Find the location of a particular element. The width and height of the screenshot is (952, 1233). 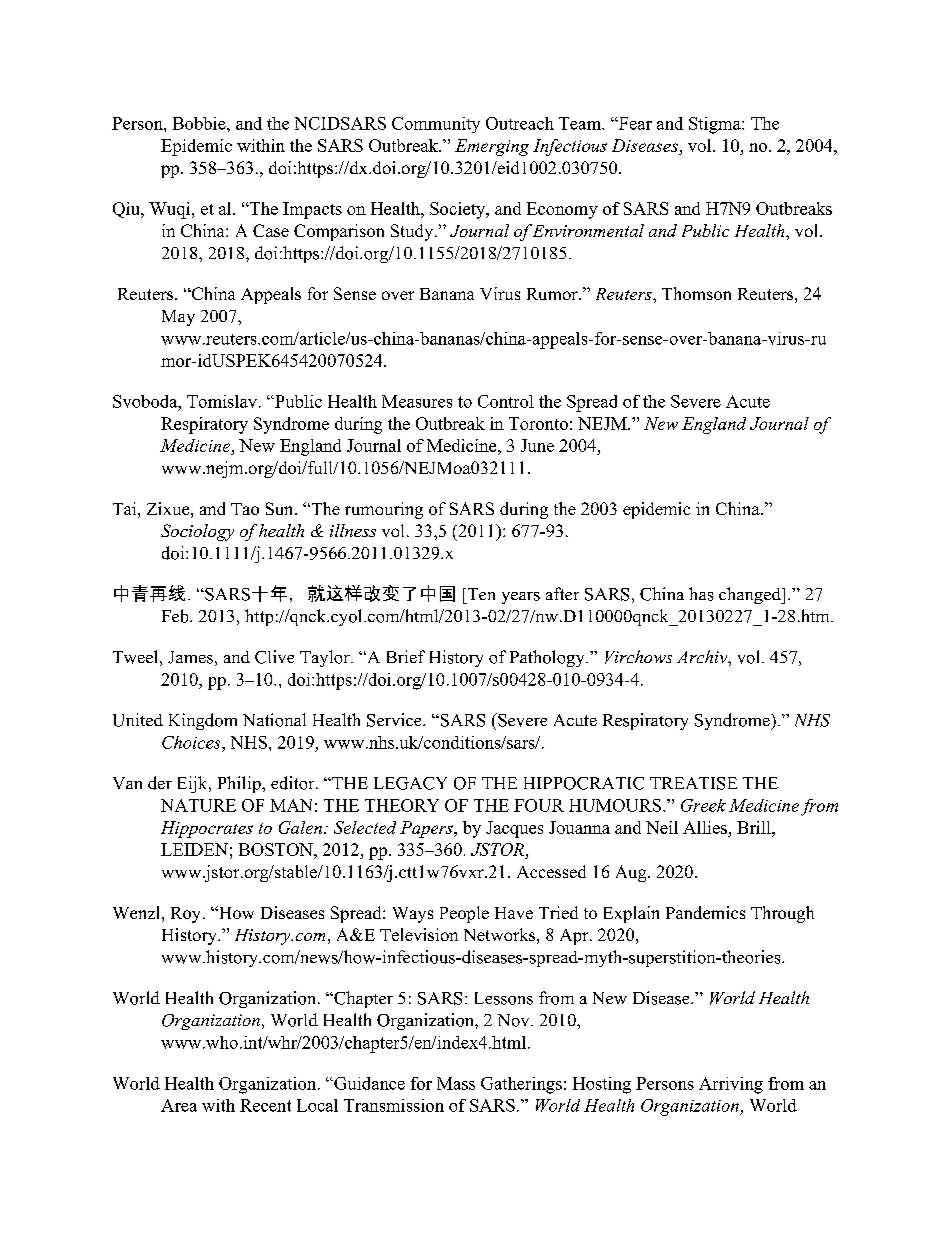

LEGACY is located at coordinates (410, 783).
